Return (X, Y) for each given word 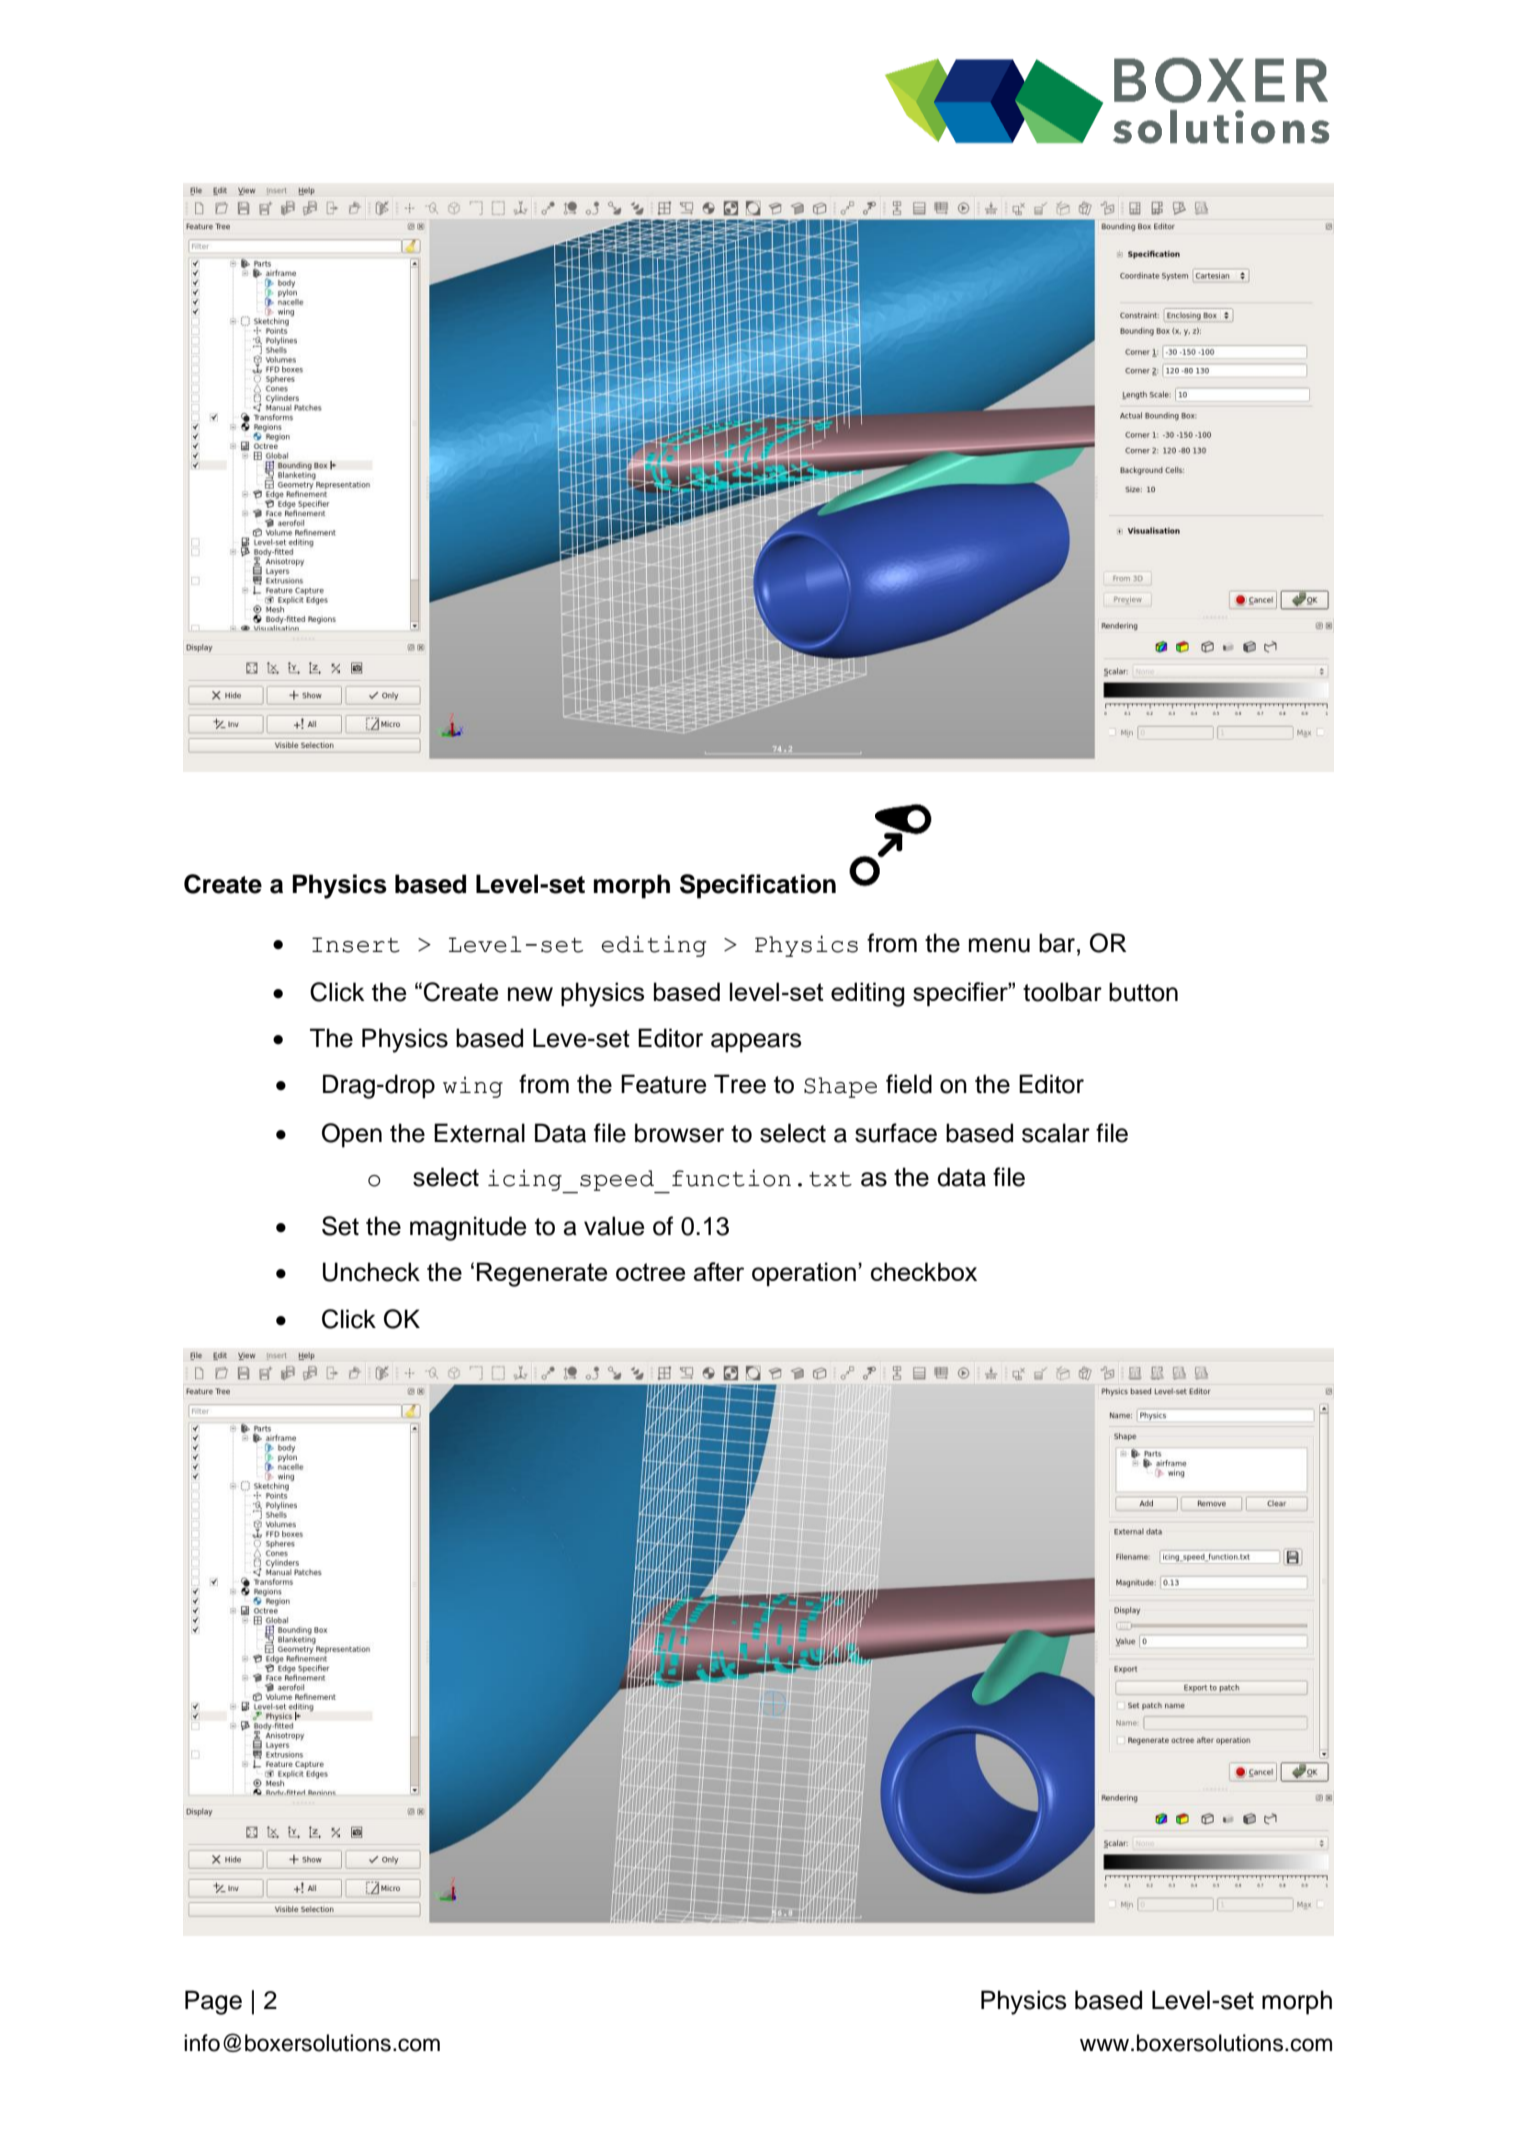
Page (213, 2002)
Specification (758, 886)
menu (999, 945)
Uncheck (371, 1272)
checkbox (924, 1271)
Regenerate (542, 1274)
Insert (356, 945)
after (719, 1271)
